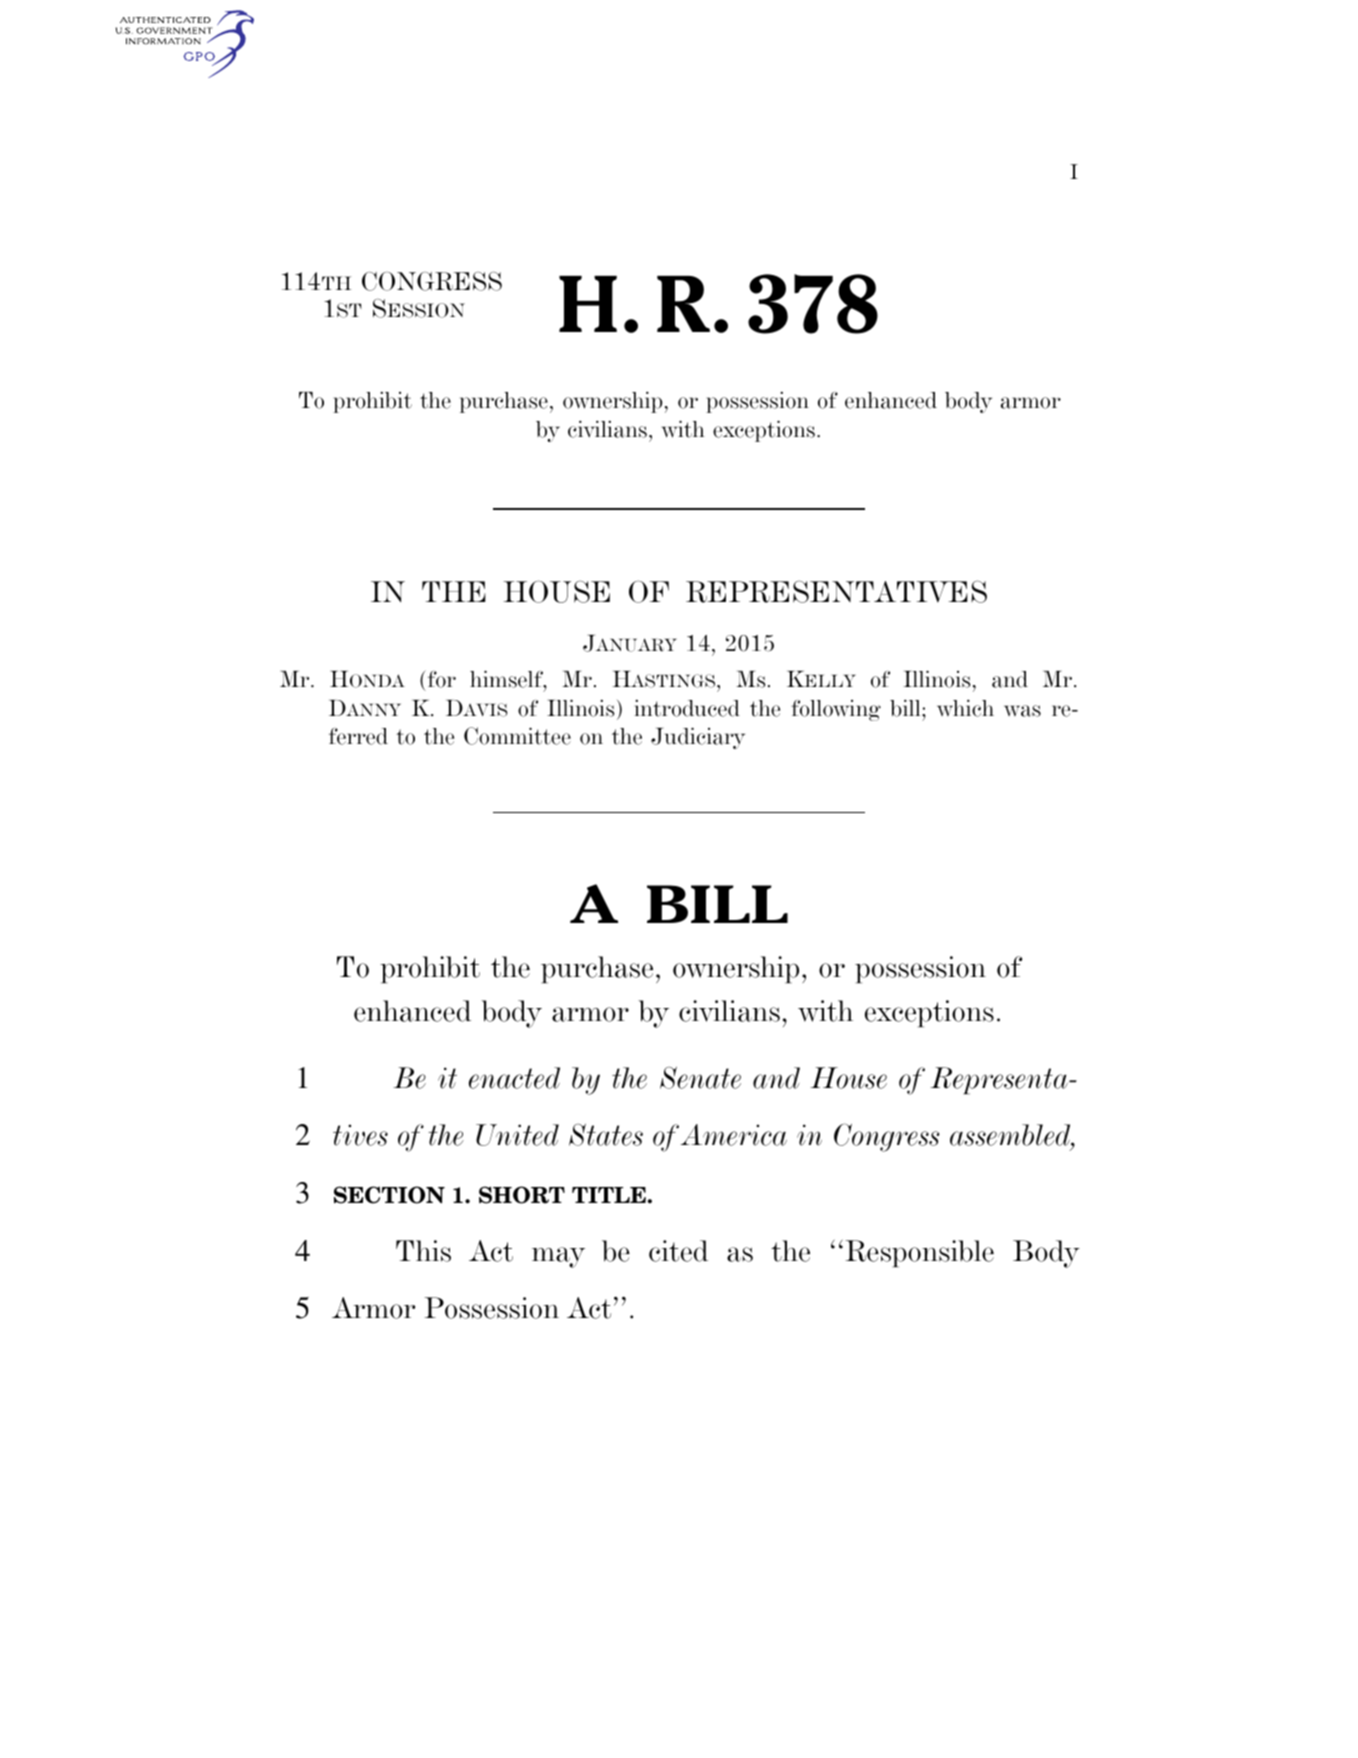 This document has width=1358, height=1758. What do you see at coordinates (965, 708) in the document?
I see `which` at bounding box center [965, 708].
